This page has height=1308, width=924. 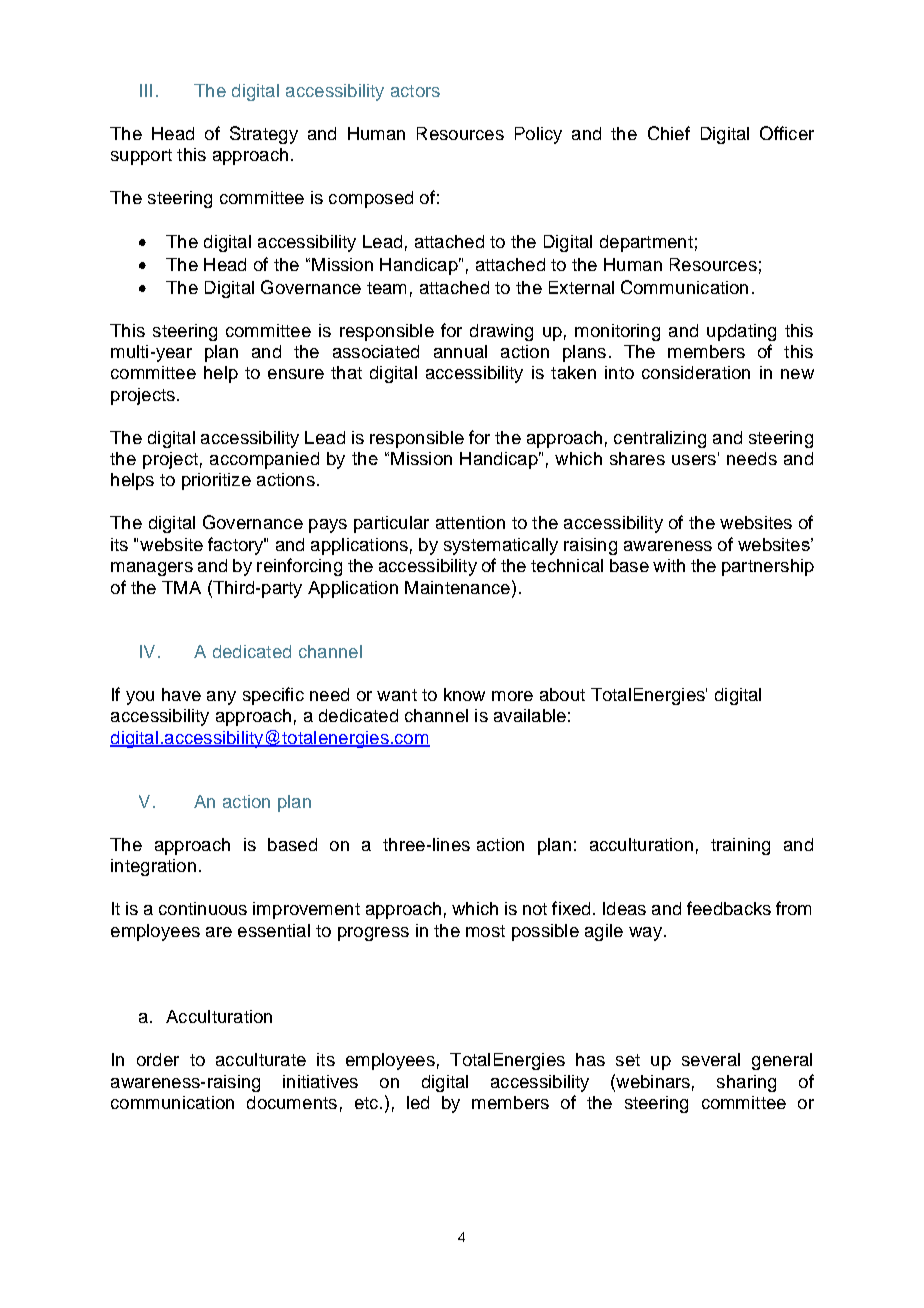 I want to click on users, so click(x=694, y=460).
